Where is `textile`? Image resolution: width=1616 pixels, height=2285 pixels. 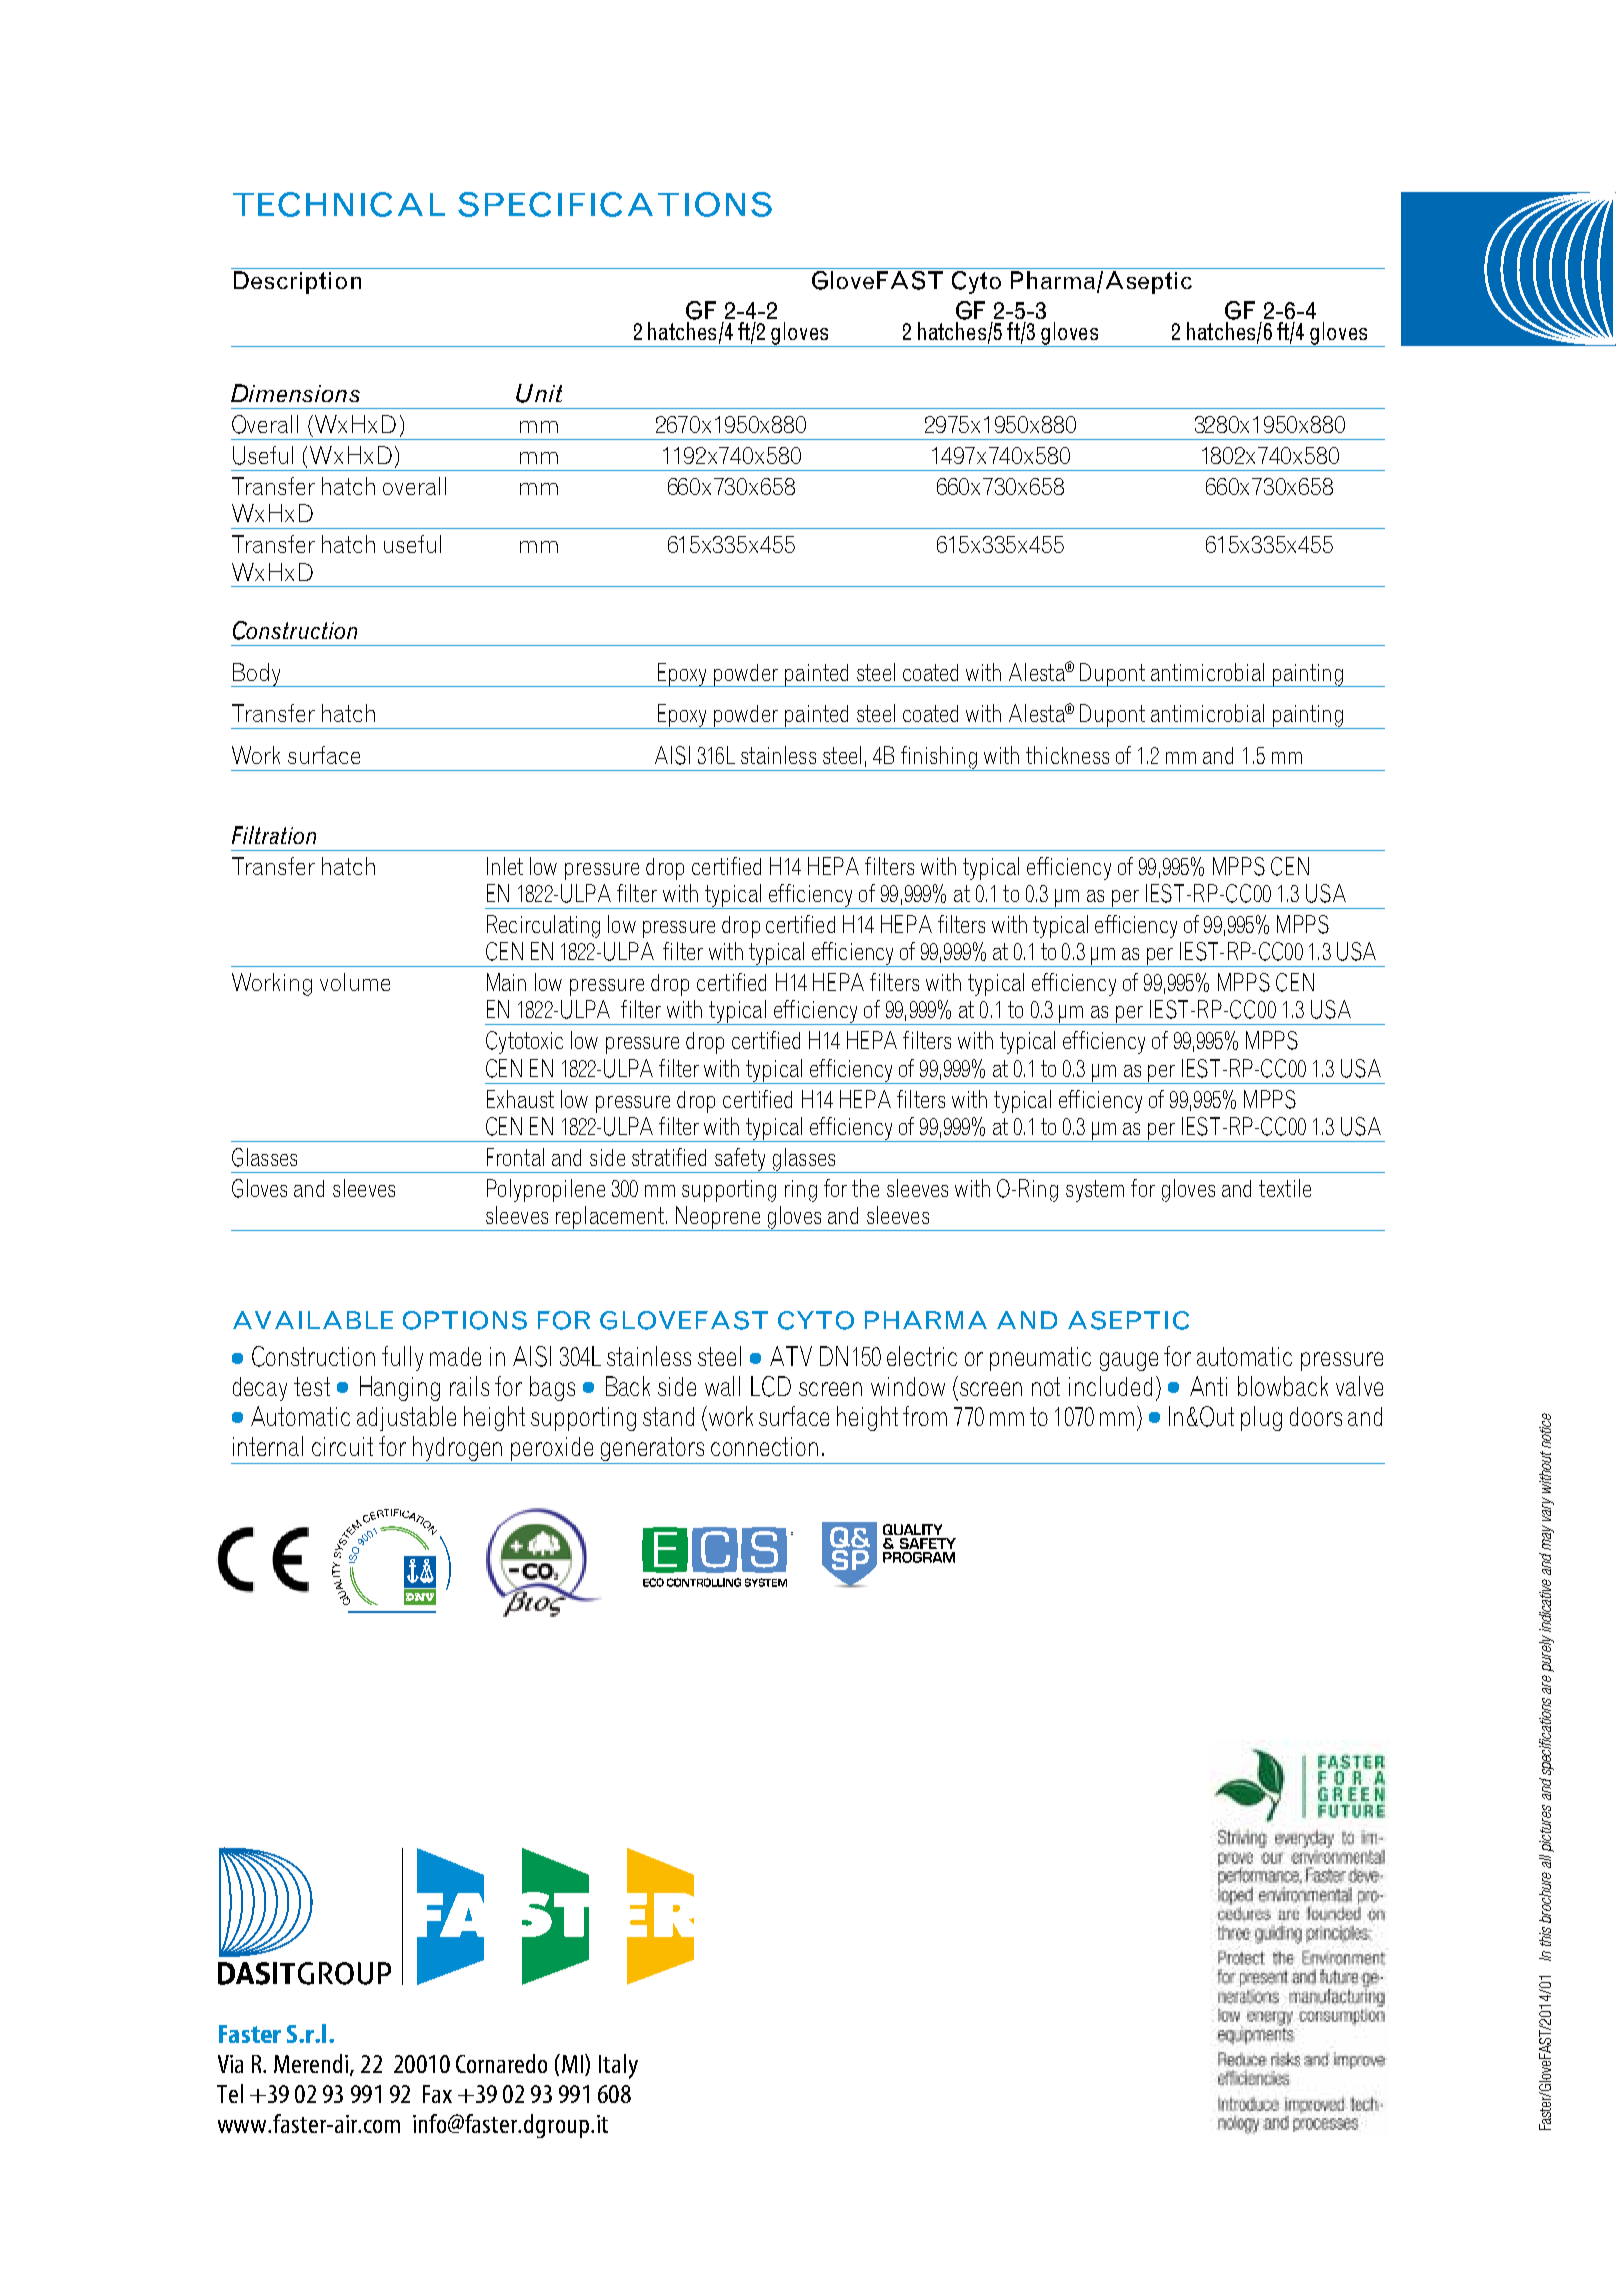
textile is located at coordinates (1285, 1188).
